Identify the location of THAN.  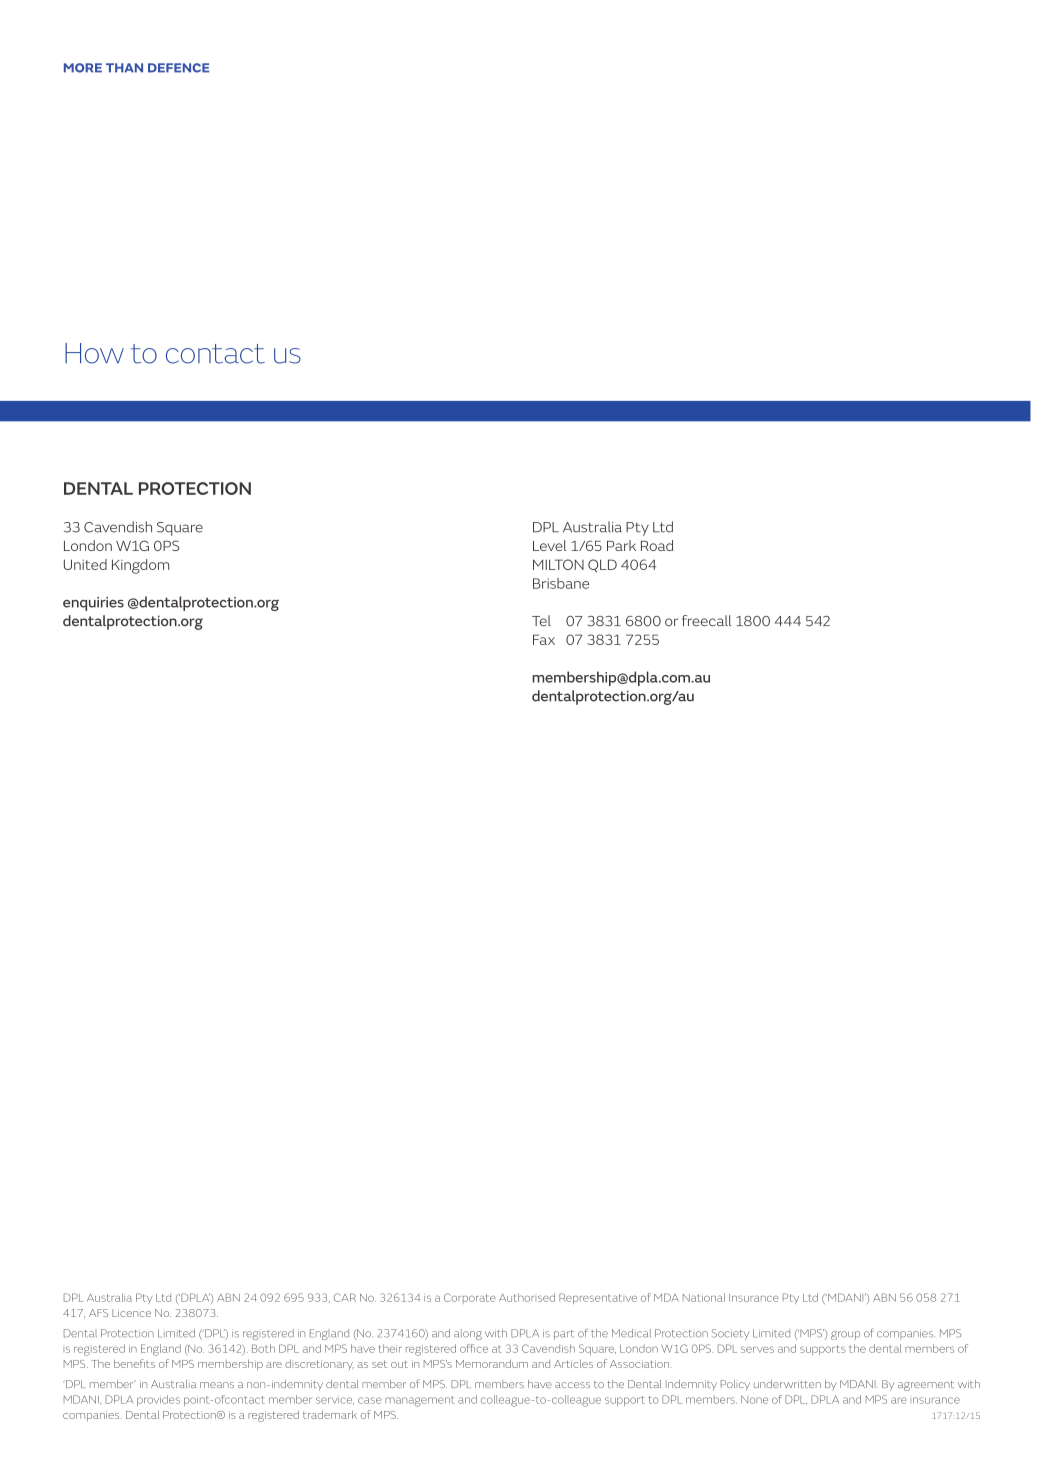
(124, 68).
